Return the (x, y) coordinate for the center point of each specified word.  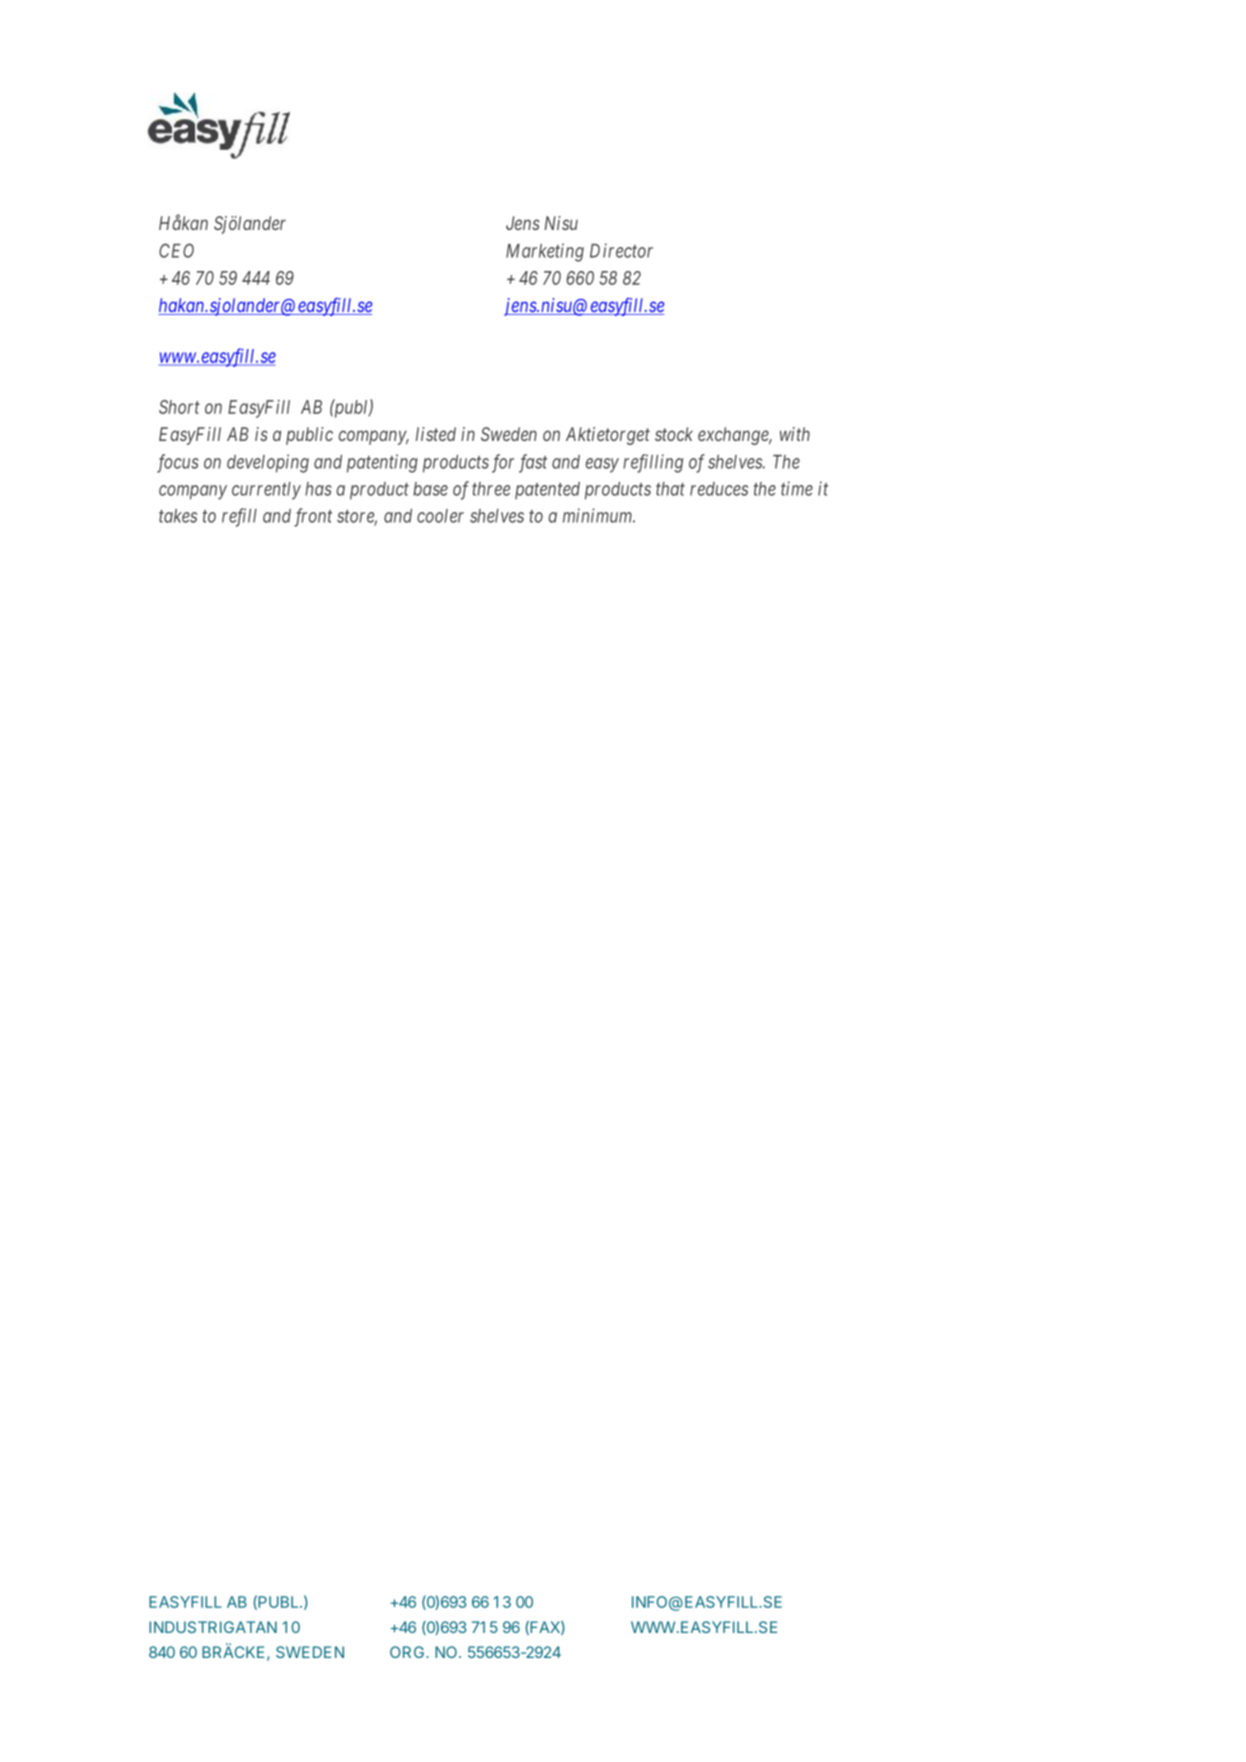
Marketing (545, 252)
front (313, 517)
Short (179, 407)
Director (621, 250)
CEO (176, 250)
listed (436, 434)
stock (674, 434)
